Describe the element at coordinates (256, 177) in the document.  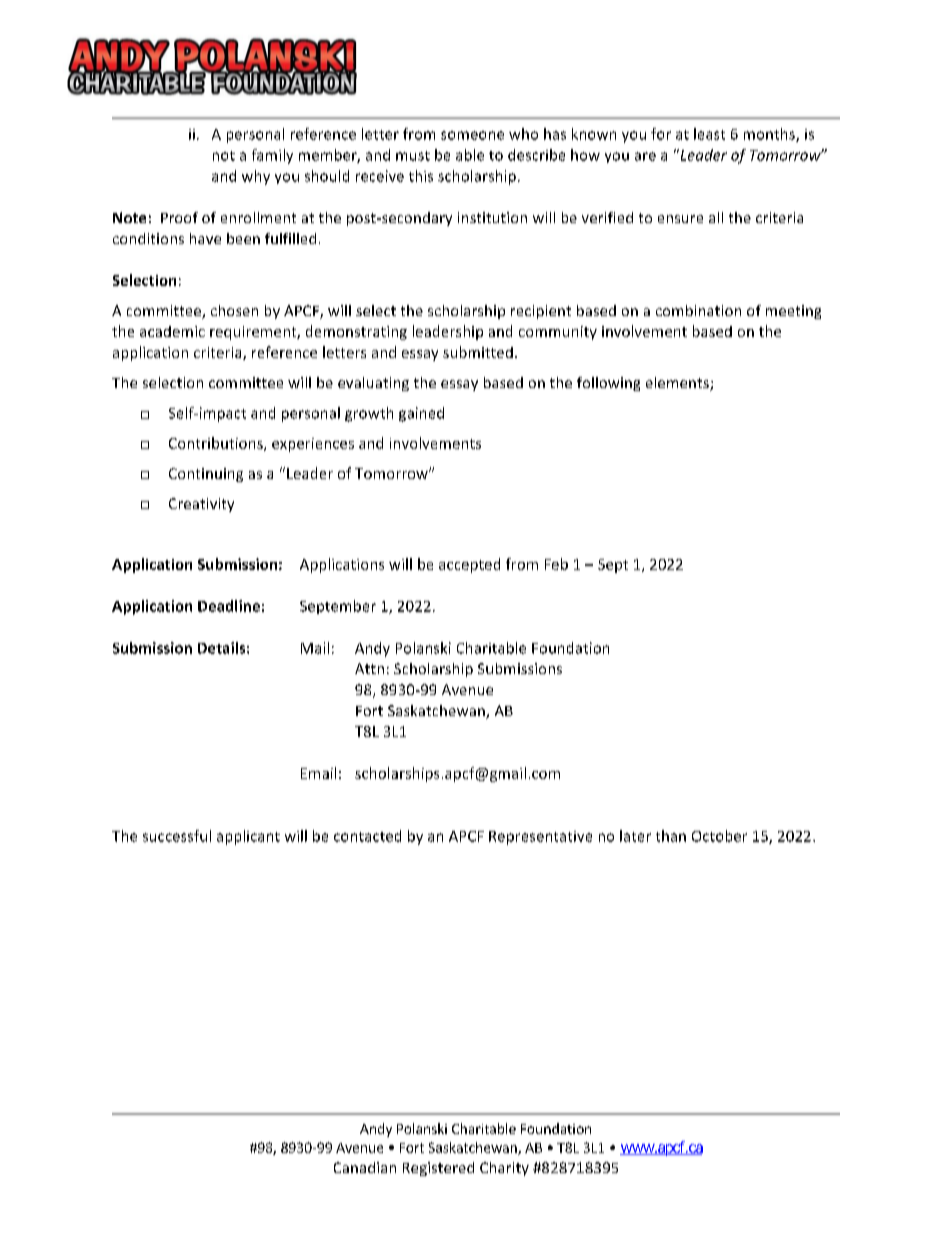
I see `why` at that location.
